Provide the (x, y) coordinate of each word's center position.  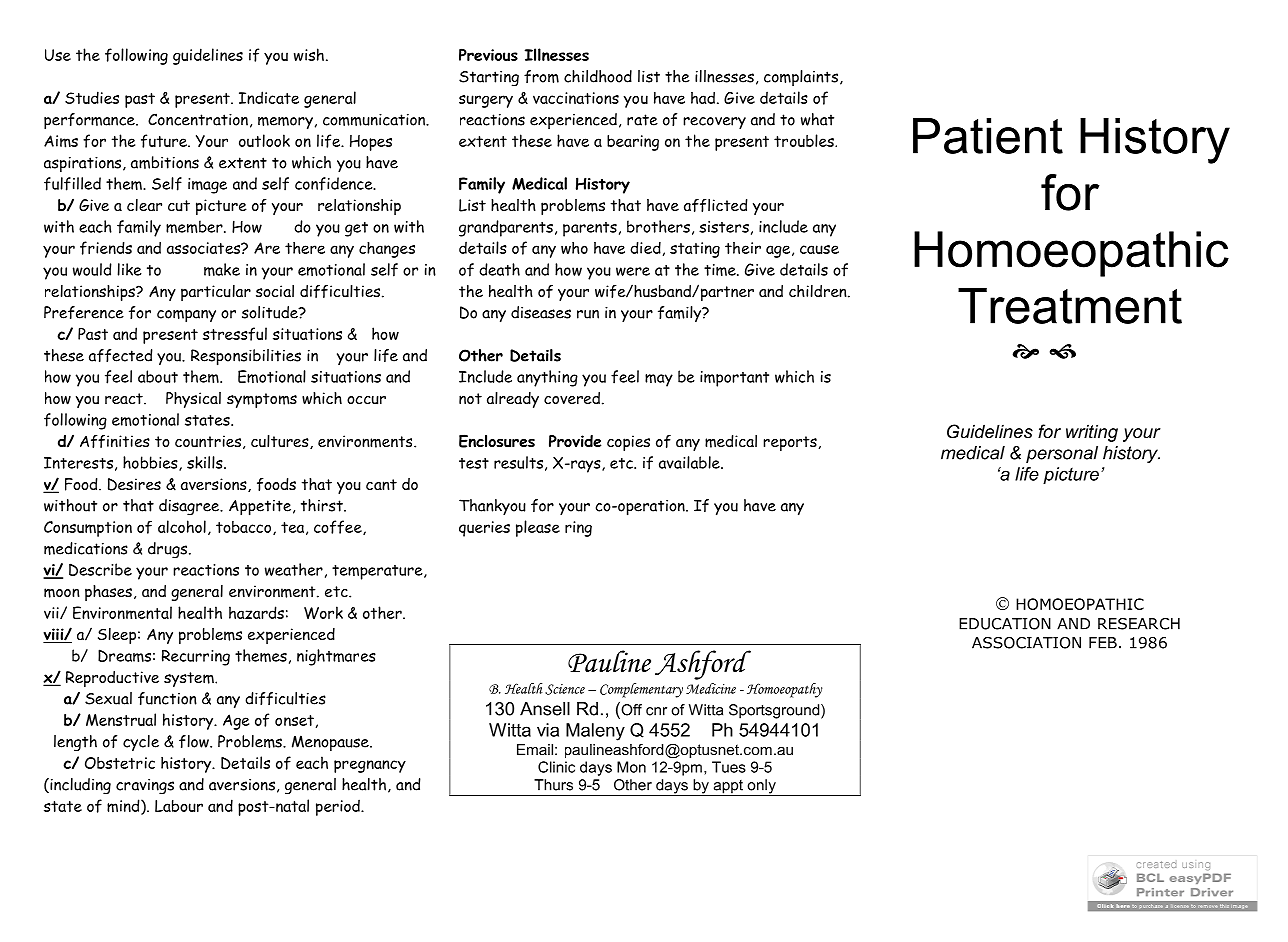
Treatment (1070, 306)
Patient (988, 136)
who (574, 248)
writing (1092, 433)
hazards (256, 612)
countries (208, 441)
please (538, 528)
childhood (598, 76)
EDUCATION (1005, 624)
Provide (575, 441)
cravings (145, 787)
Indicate (269, 97)
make (222, 269)
